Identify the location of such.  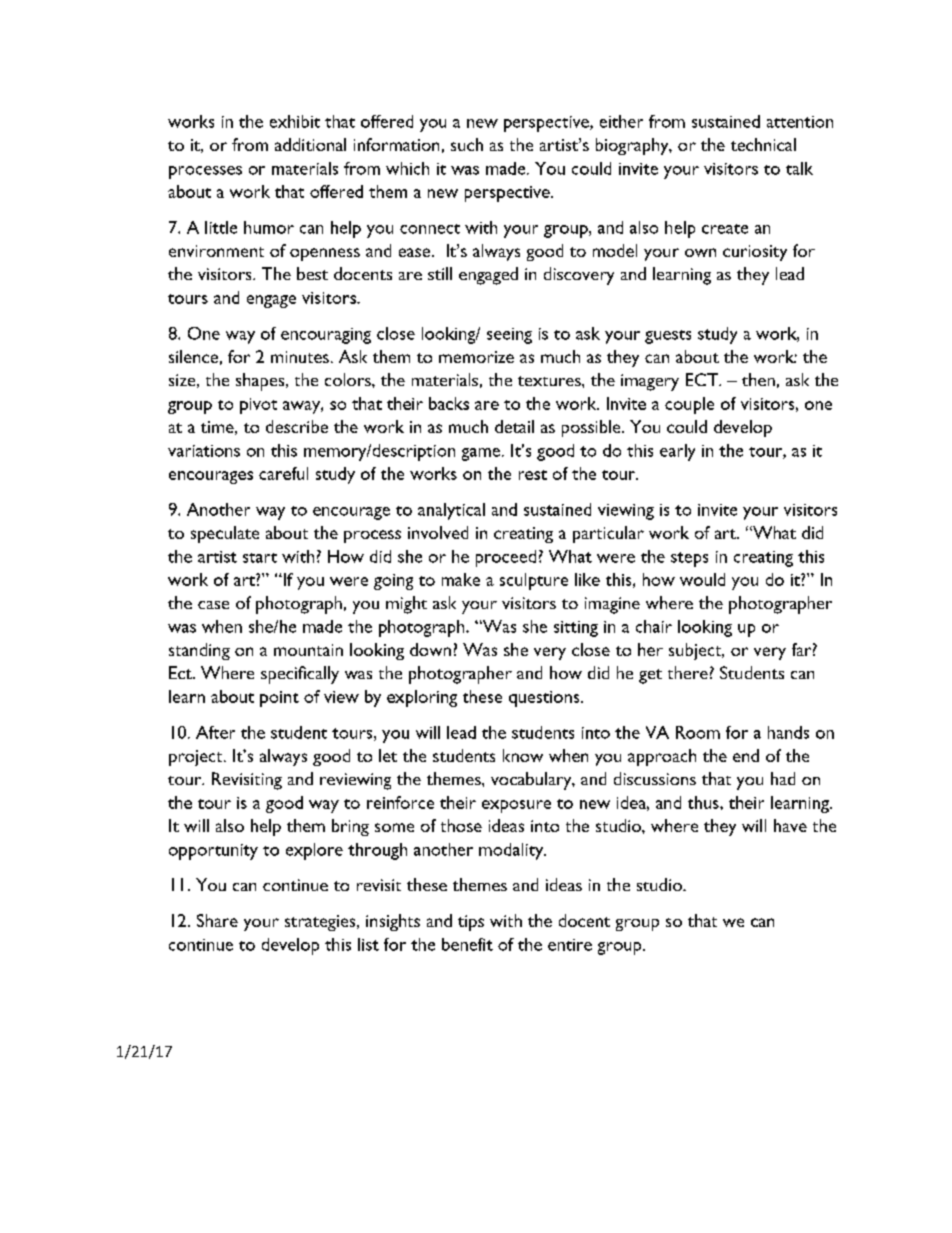
(467, 144).
